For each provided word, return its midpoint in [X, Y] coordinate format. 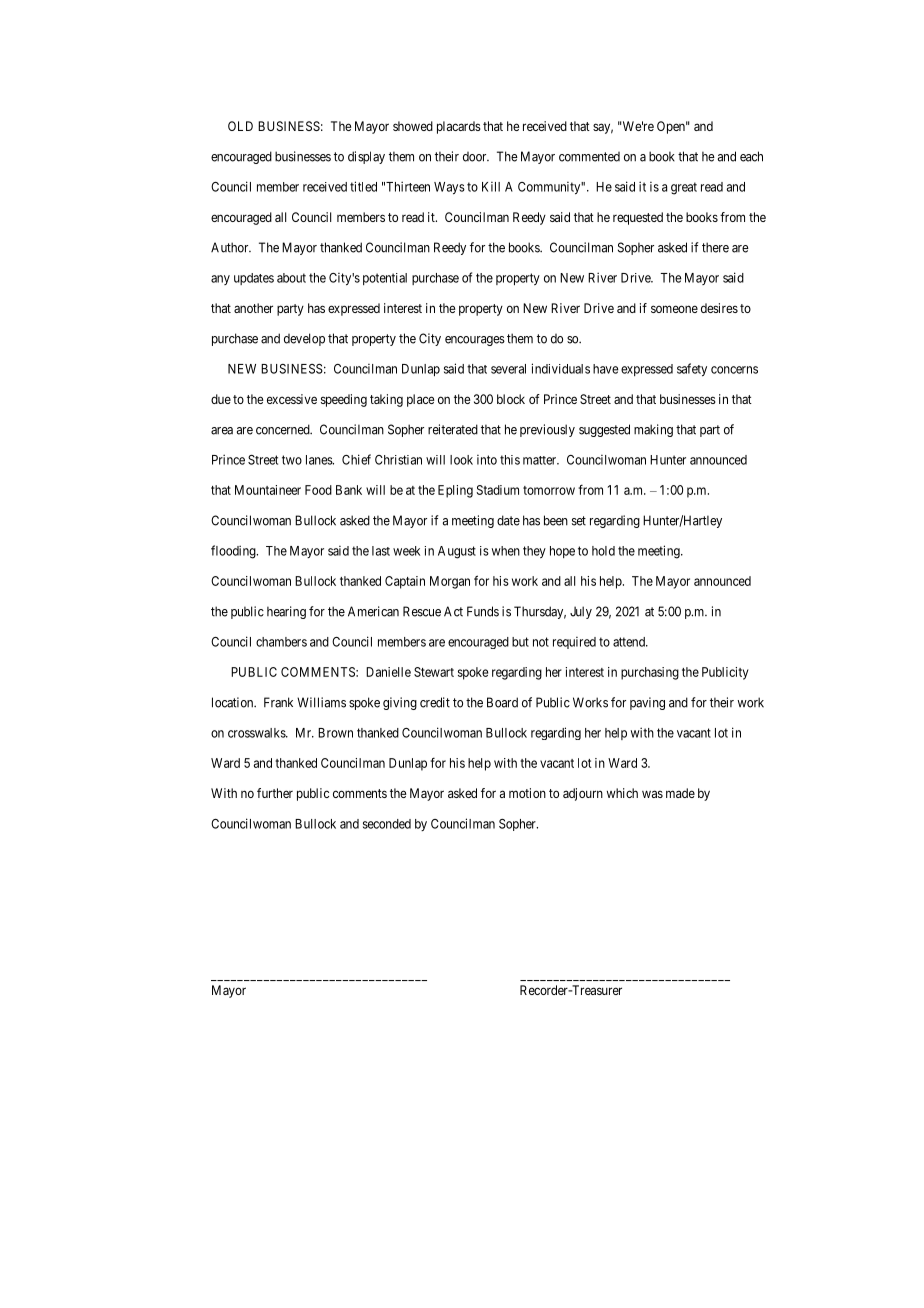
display [366, 157]
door [476, 157]
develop [304, 339]
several [508, 369]
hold [603, 551]
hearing [286, 612]
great [684, 188]
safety [692, 369]
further [275, 793]
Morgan [450, 582]
